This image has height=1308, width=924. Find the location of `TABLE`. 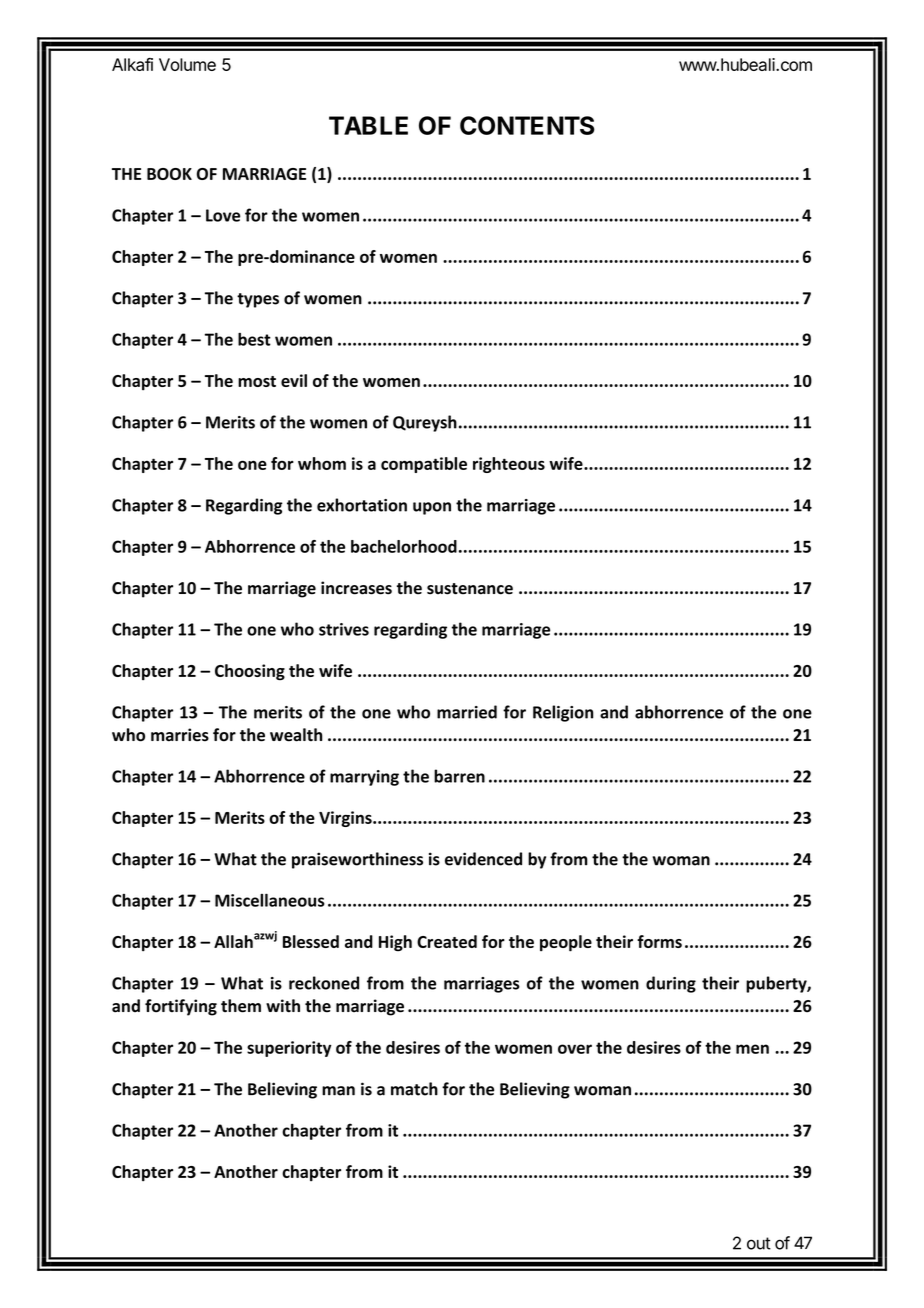

TABLE is located at coordinates (368, 125).
